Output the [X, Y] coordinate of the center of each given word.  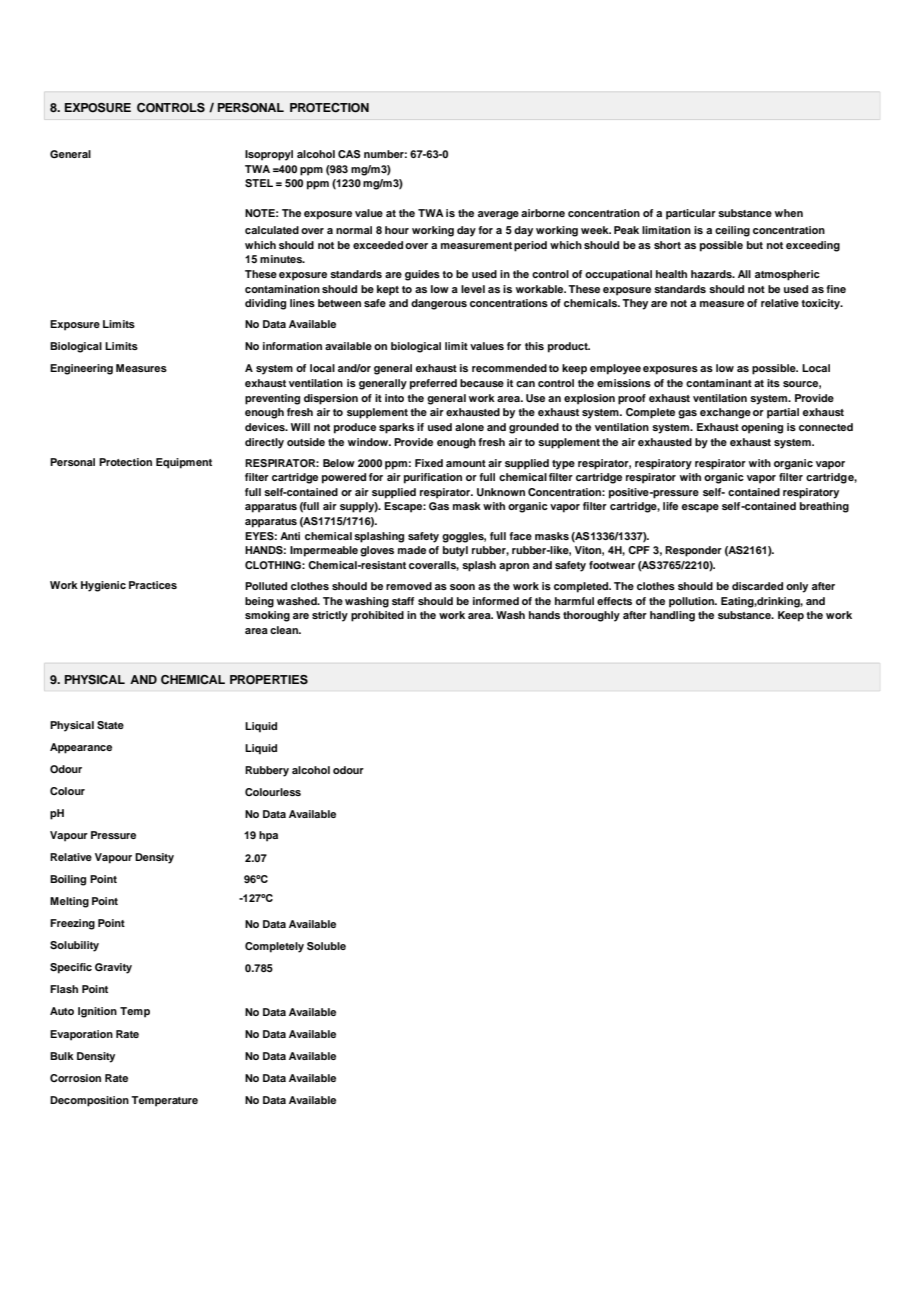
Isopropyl [269, 155]
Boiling [68, 880]
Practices [153, 585]
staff [403, 601]
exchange [725, 413]
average [498, 215]
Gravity [113, 968]
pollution [692, 602]
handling [672, 616]
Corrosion [75, 1078]
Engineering [81, 369]
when [789, 213]
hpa [268, 836]
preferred [433, 384]
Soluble [326, 946]
